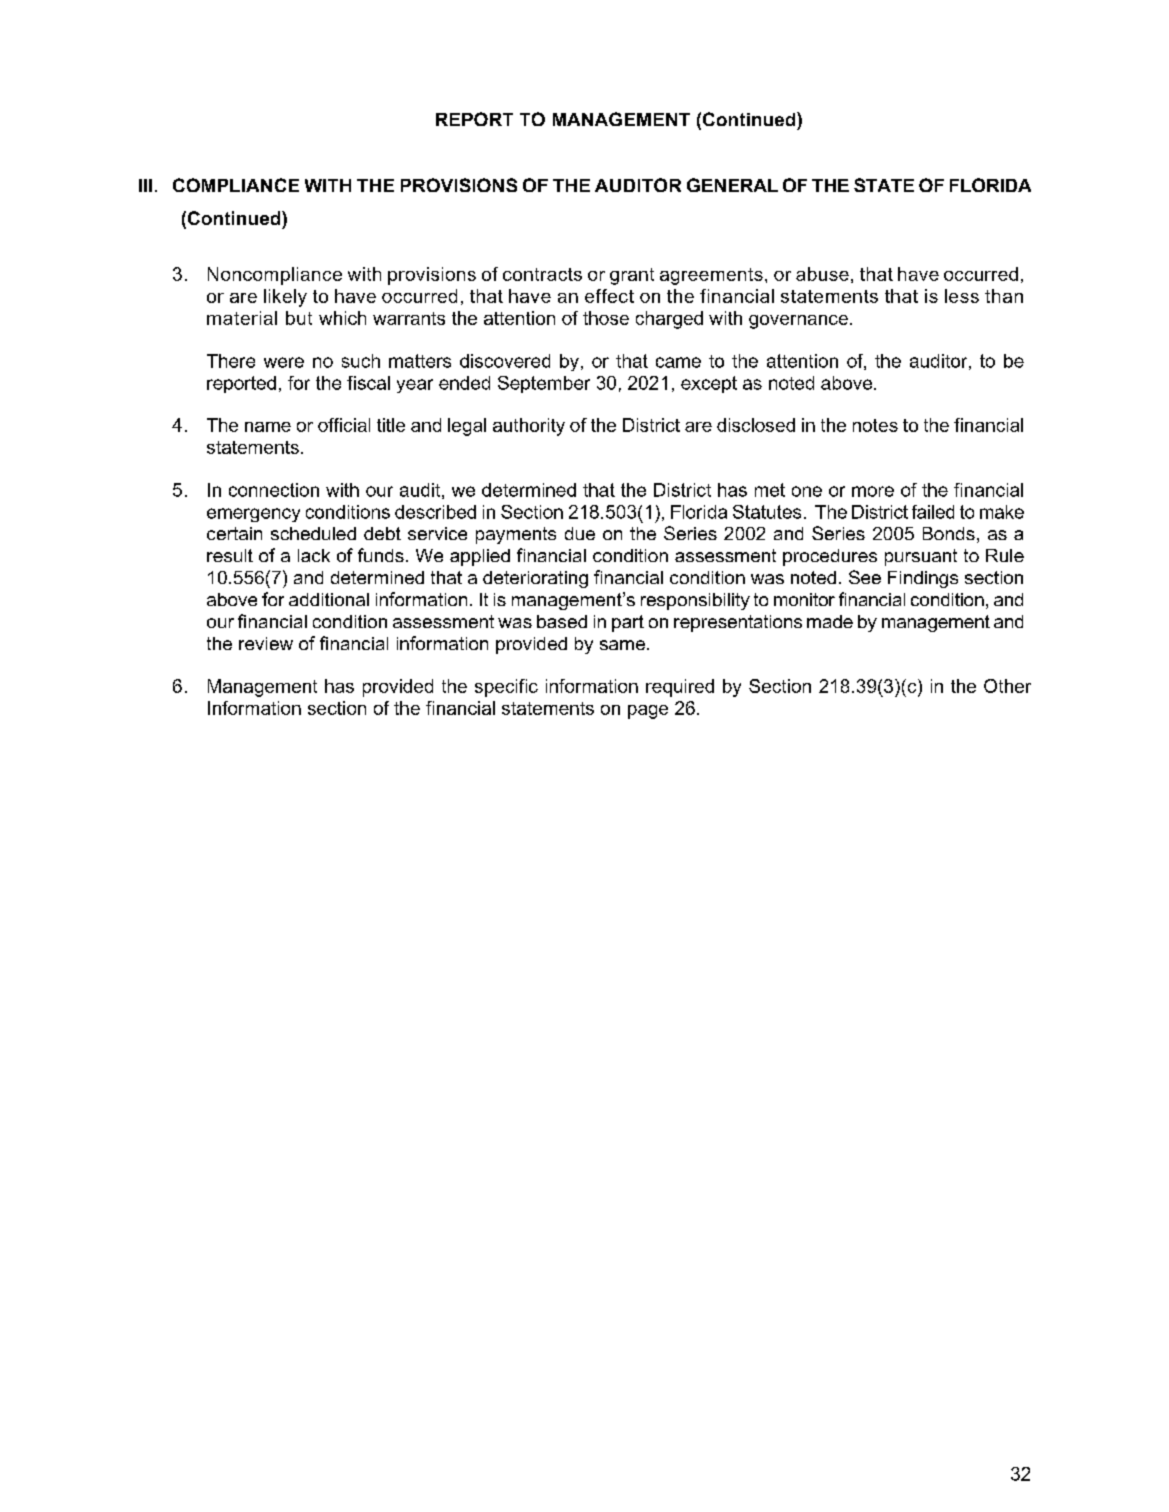  What do you see at coordinates (732, 185) in the page?
I see `GENERAL` at bounding box center [732, 185].
